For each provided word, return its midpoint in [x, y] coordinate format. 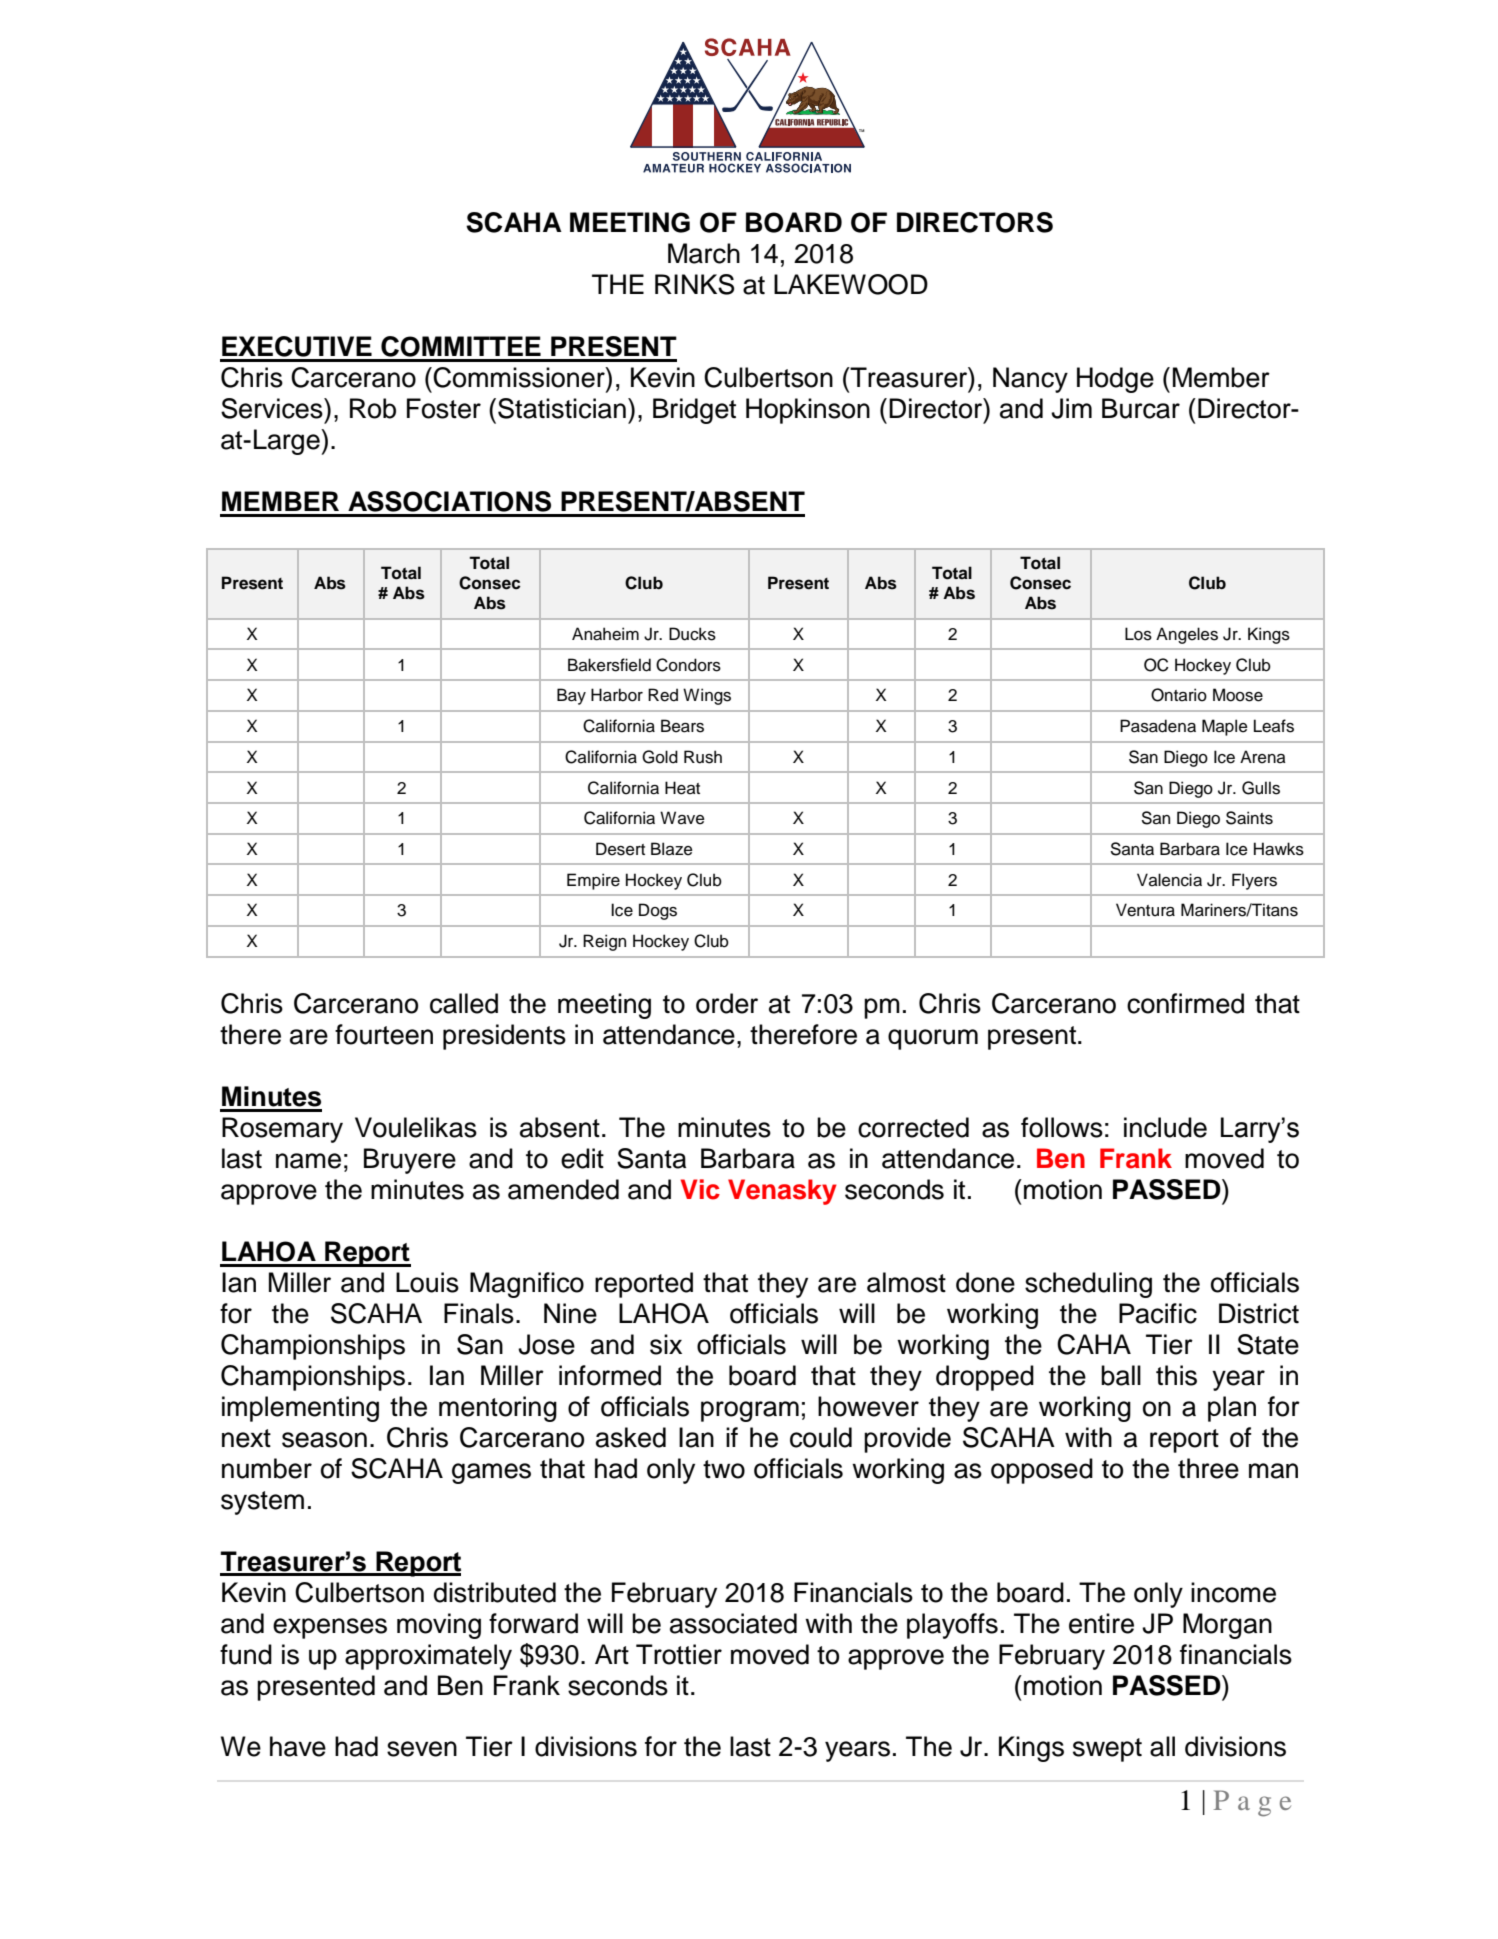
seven [422, 1749]
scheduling [1088, 1285]
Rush [703, 757]
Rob [373, 408]
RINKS [694, 284]
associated [733, 1623]
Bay [571, 696]
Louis [427, 1282]
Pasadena [1158, 726]
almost [906, 1282]
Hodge [1115, 380]
